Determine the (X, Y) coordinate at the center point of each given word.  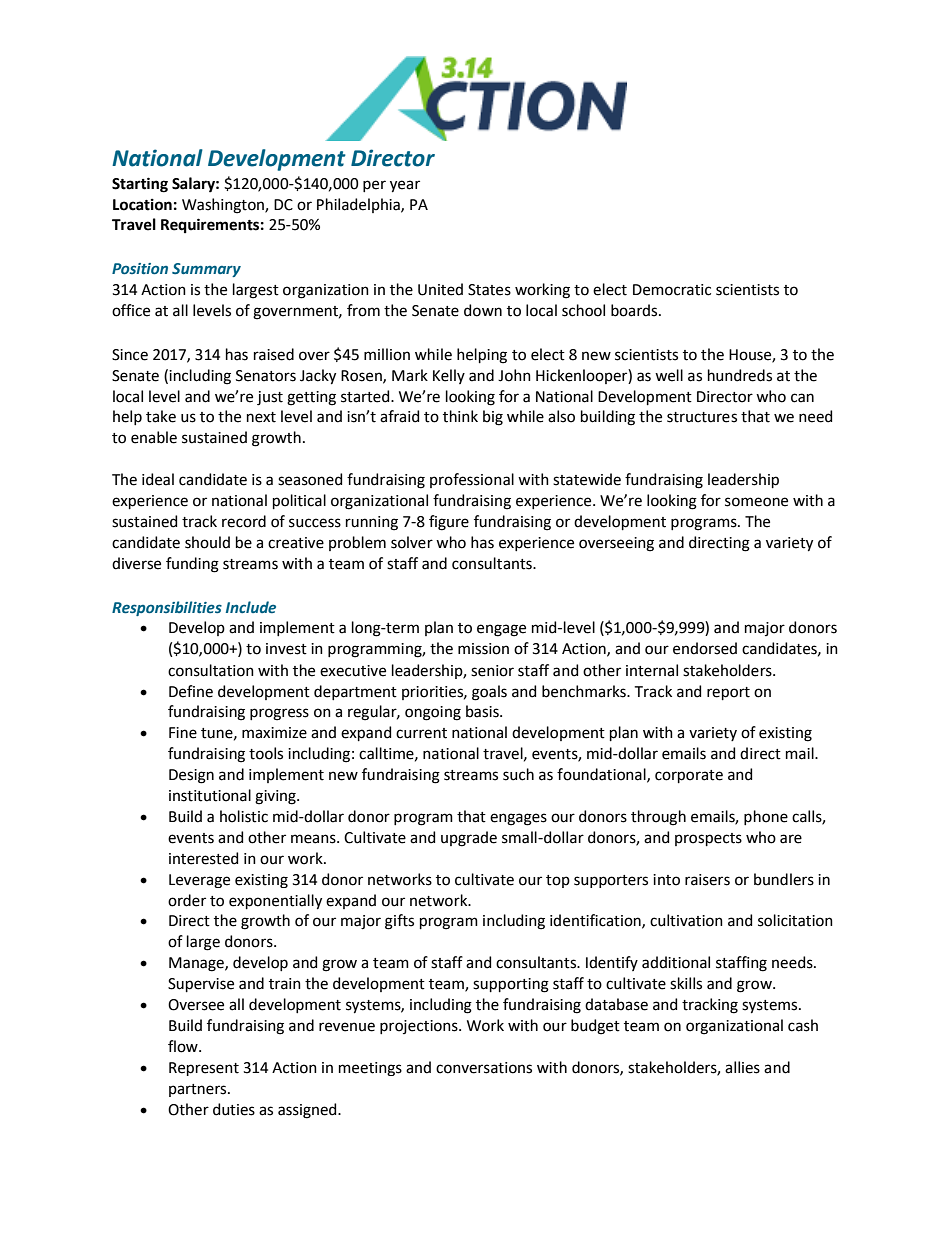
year (405, 186)
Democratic (672, 290)
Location (142, 205)
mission (483, 649)
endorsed (705, 648)
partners (199, 1090)
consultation (211, 670)
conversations (484, 1068)
